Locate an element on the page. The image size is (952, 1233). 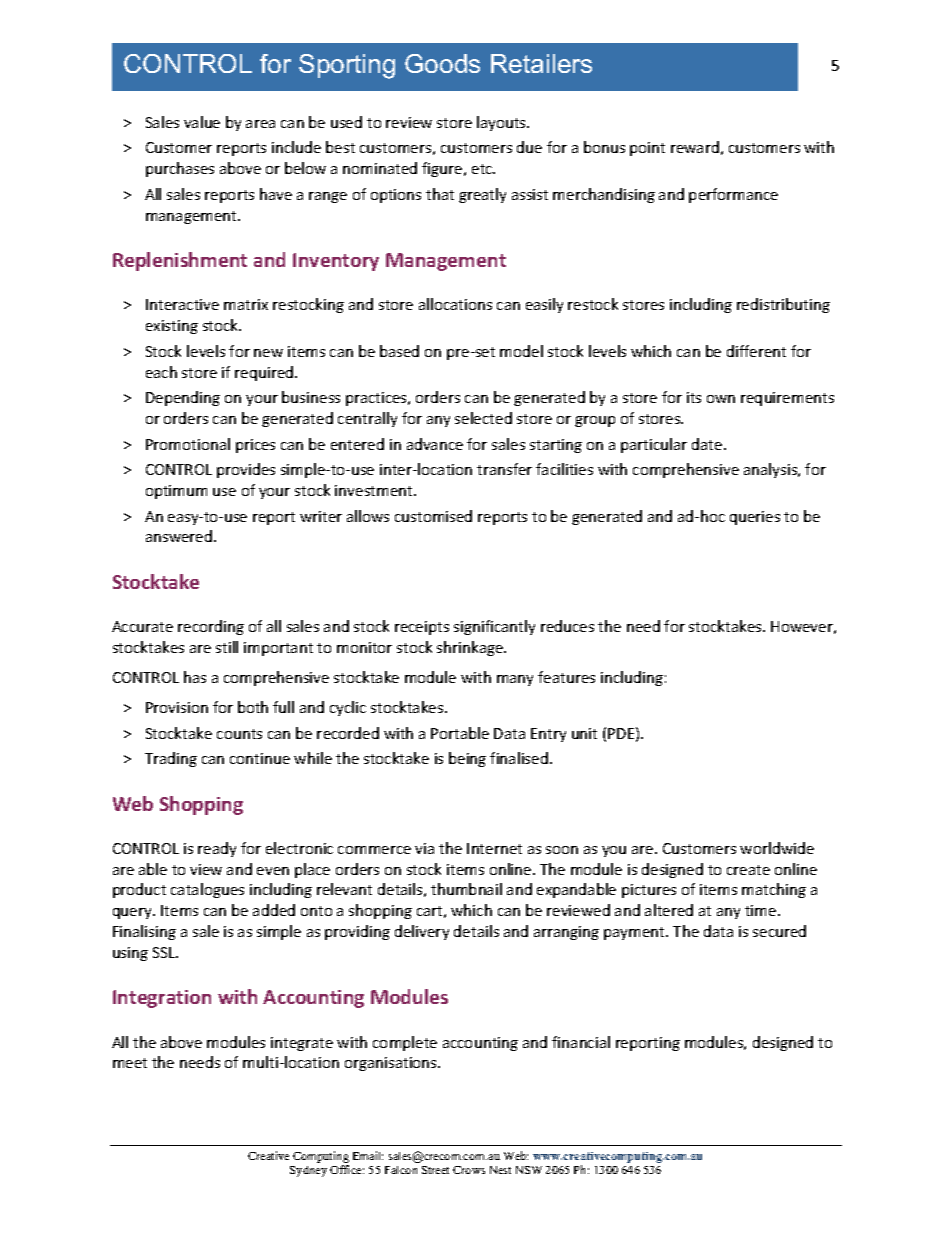
each is located at coordinates (161, 372).
